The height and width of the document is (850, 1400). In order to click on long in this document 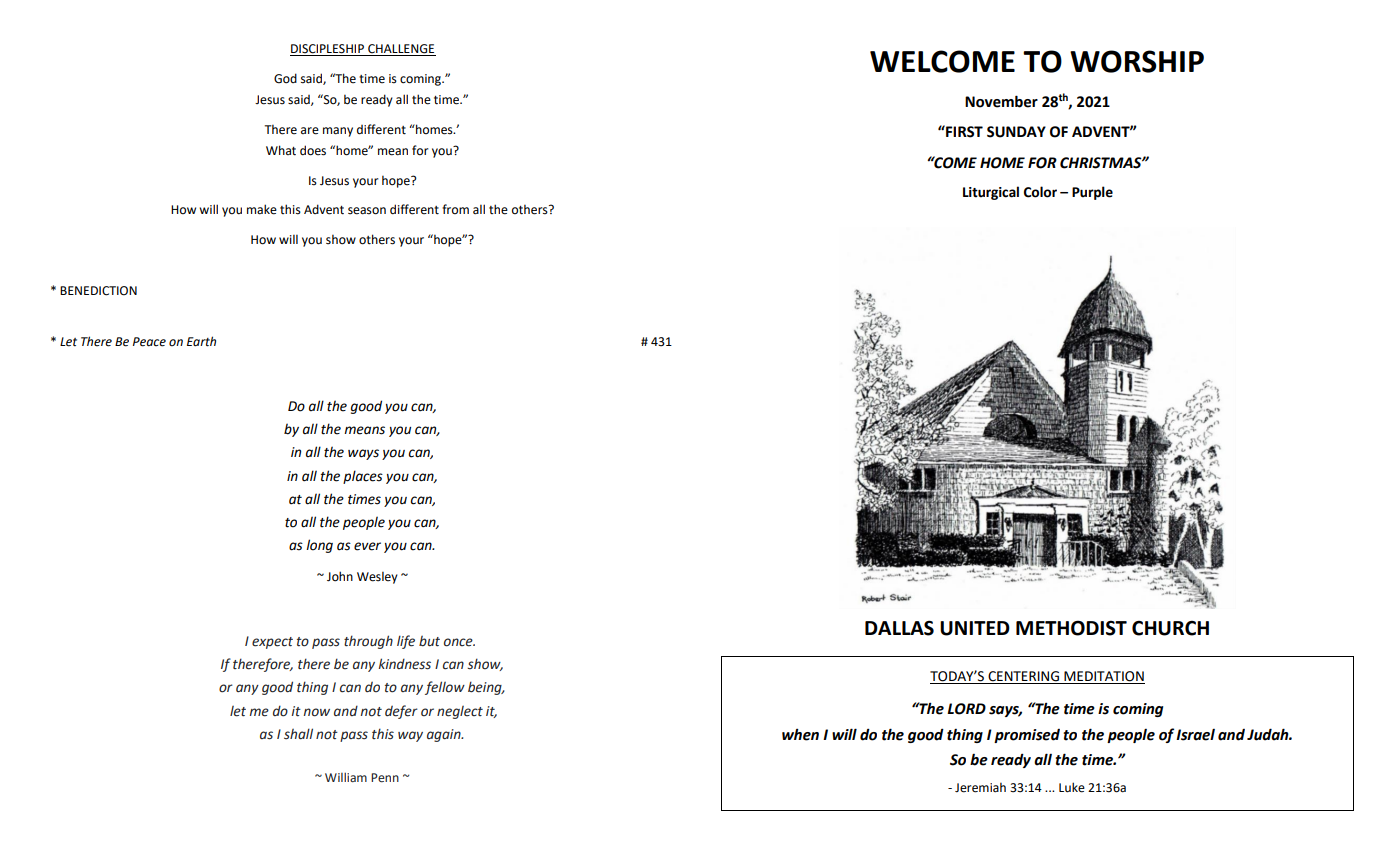, I will do `click(319, 546)`.
